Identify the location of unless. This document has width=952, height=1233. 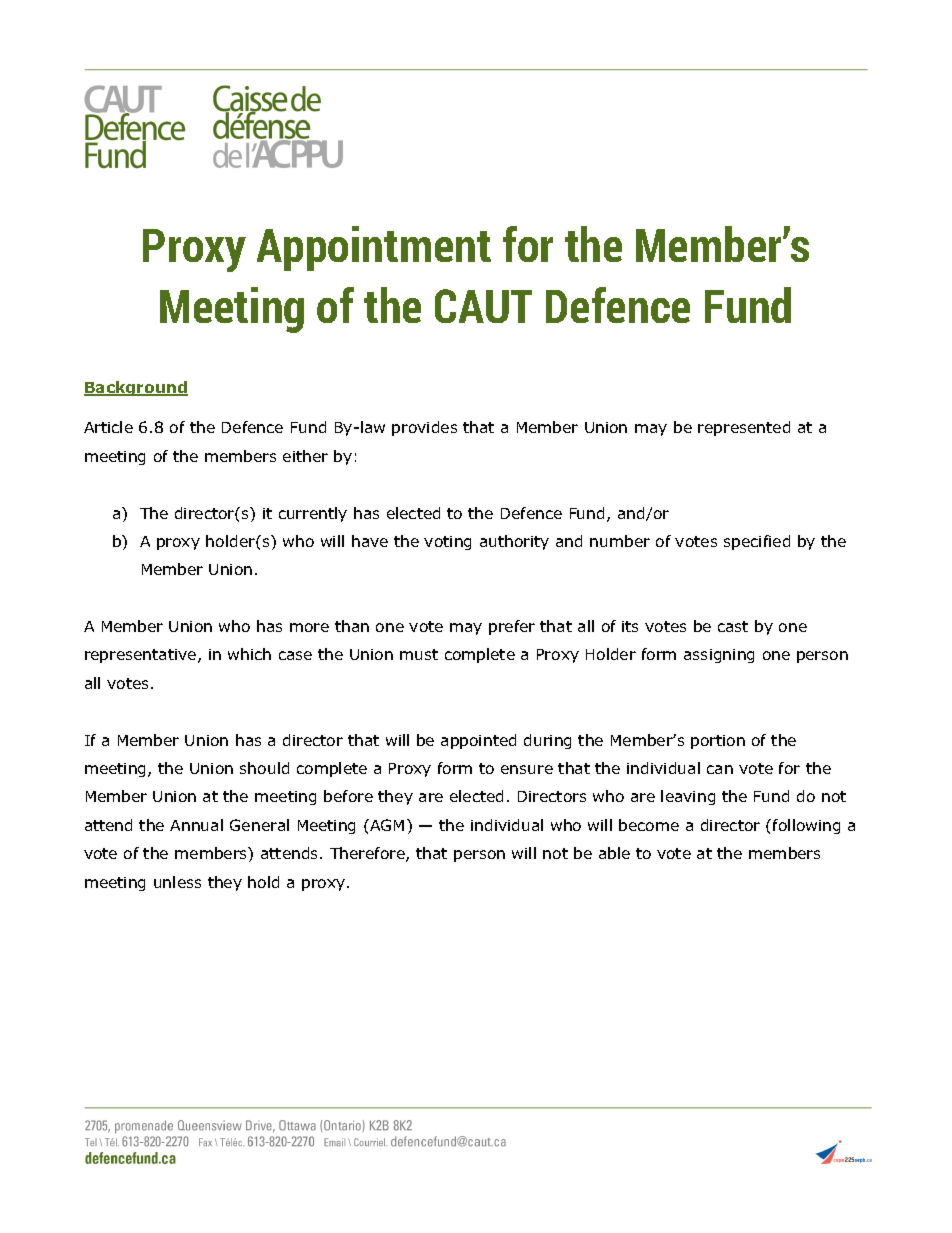
(177, 882).
